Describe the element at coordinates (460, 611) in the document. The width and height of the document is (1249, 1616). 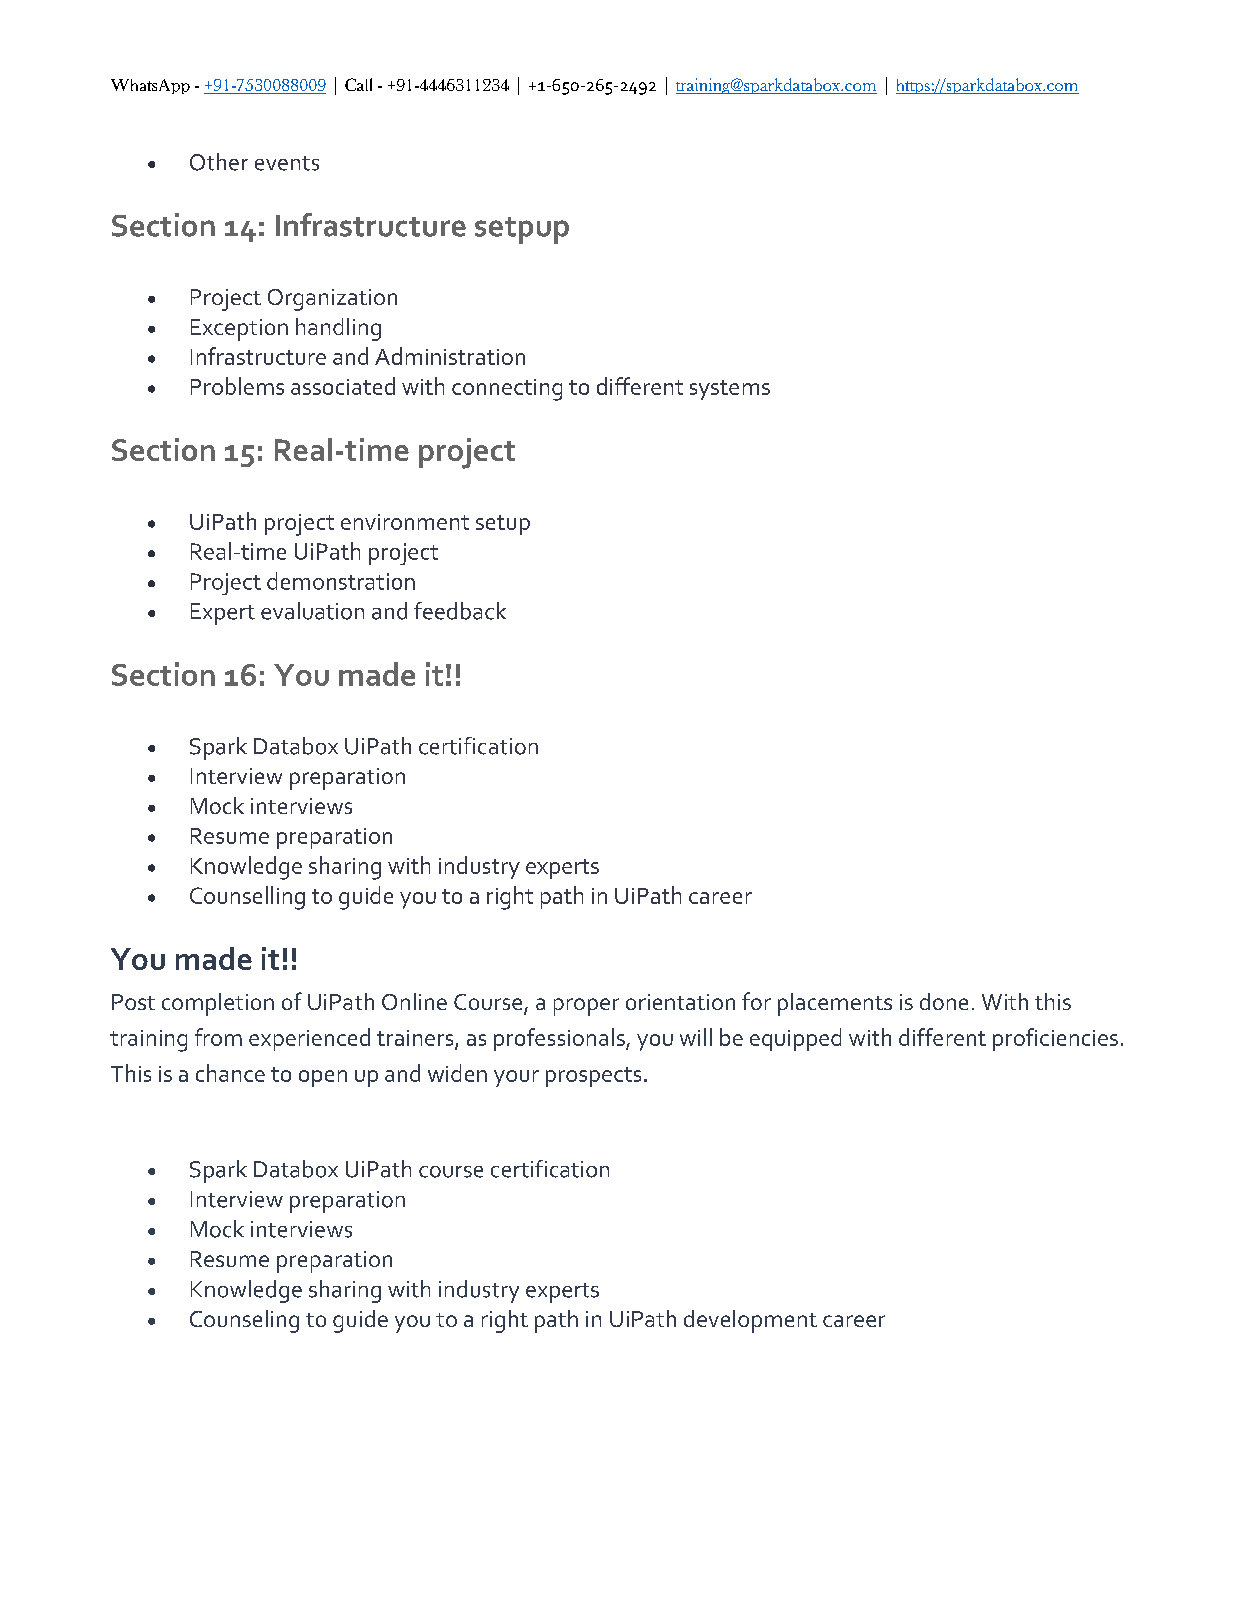
I see `feedback` at that location.
